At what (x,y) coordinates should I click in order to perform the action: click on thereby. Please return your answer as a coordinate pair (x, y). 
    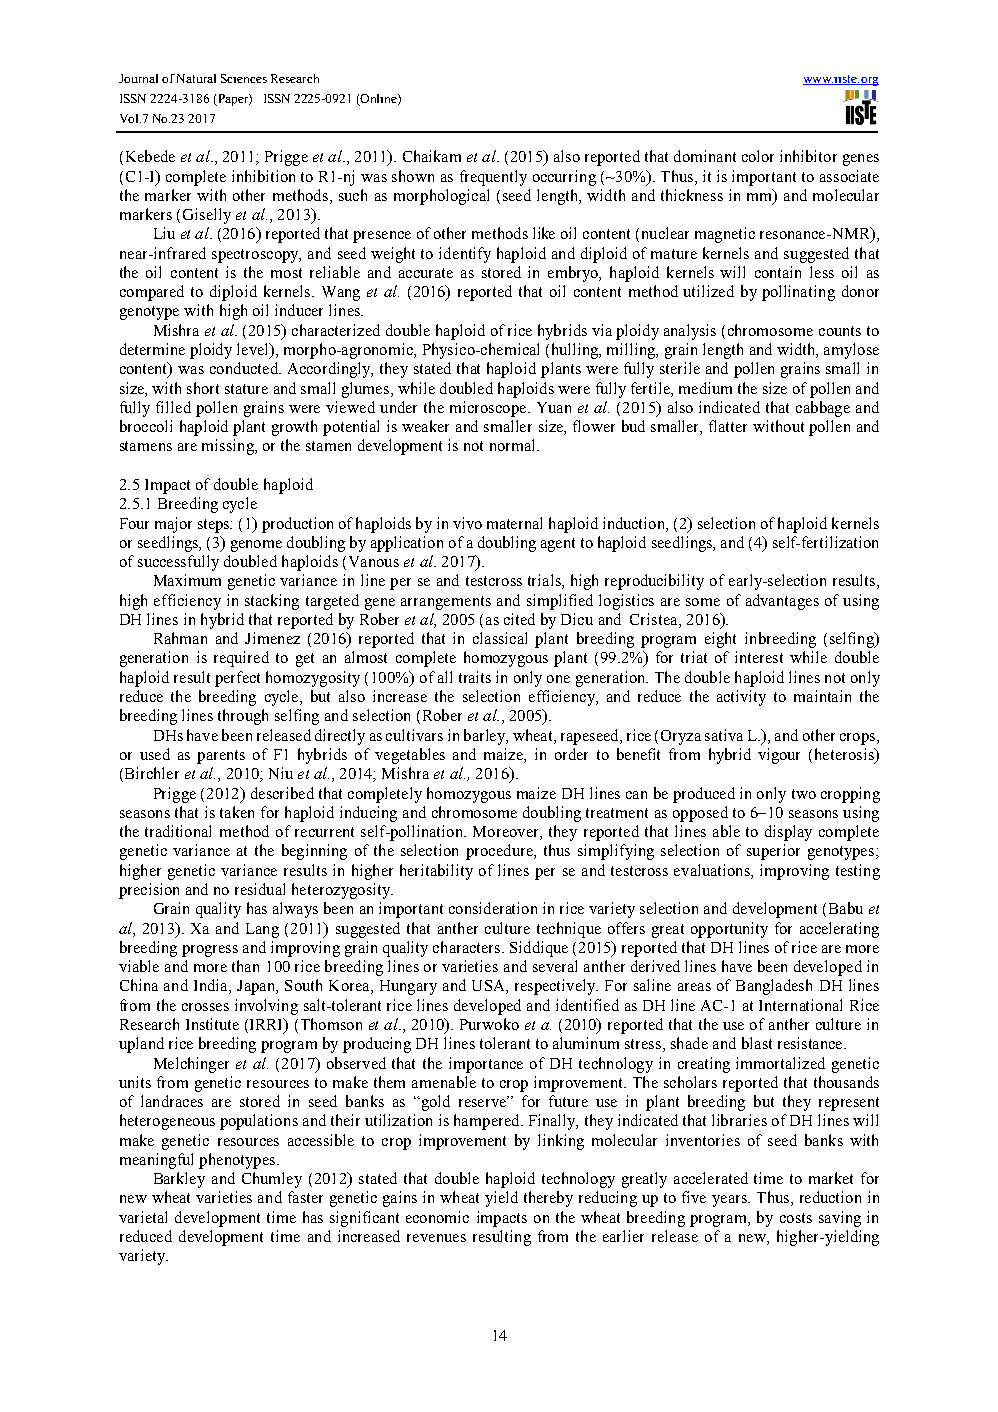
    Looking at the image, I should click on (548, 1199).
